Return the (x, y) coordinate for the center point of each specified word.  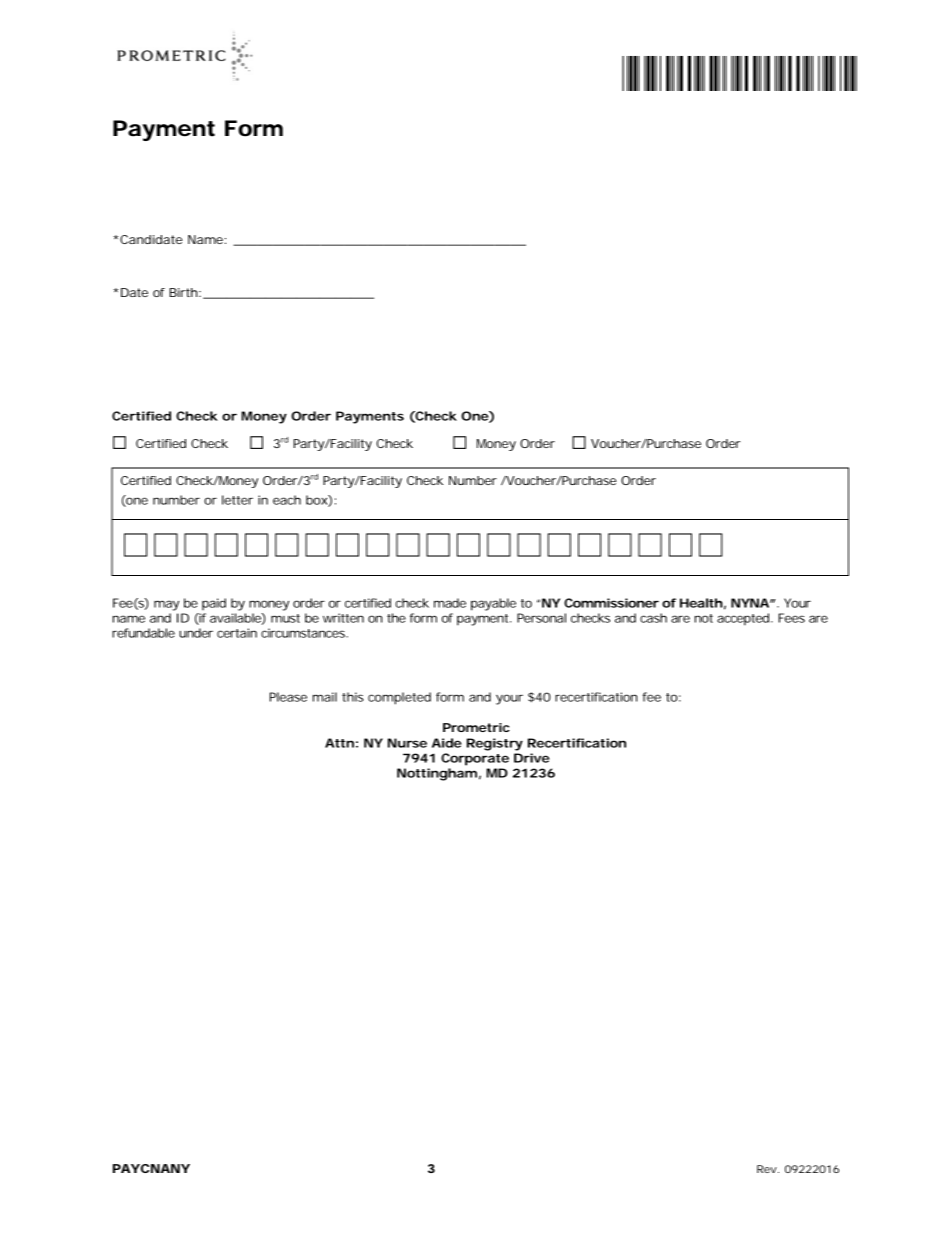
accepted (743, 619)
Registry (495, 744)
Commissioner (611, 603)
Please (288, 697)
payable (493, 604)
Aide (447, 743)
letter (237, 500)
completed (399, 698)
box (317, 501)
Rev (767, 1169)
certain (237, 633)
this (353, 697)
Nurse (407, 743)
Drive (532, 758)
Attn (339, 743)
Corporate (475, 759)
